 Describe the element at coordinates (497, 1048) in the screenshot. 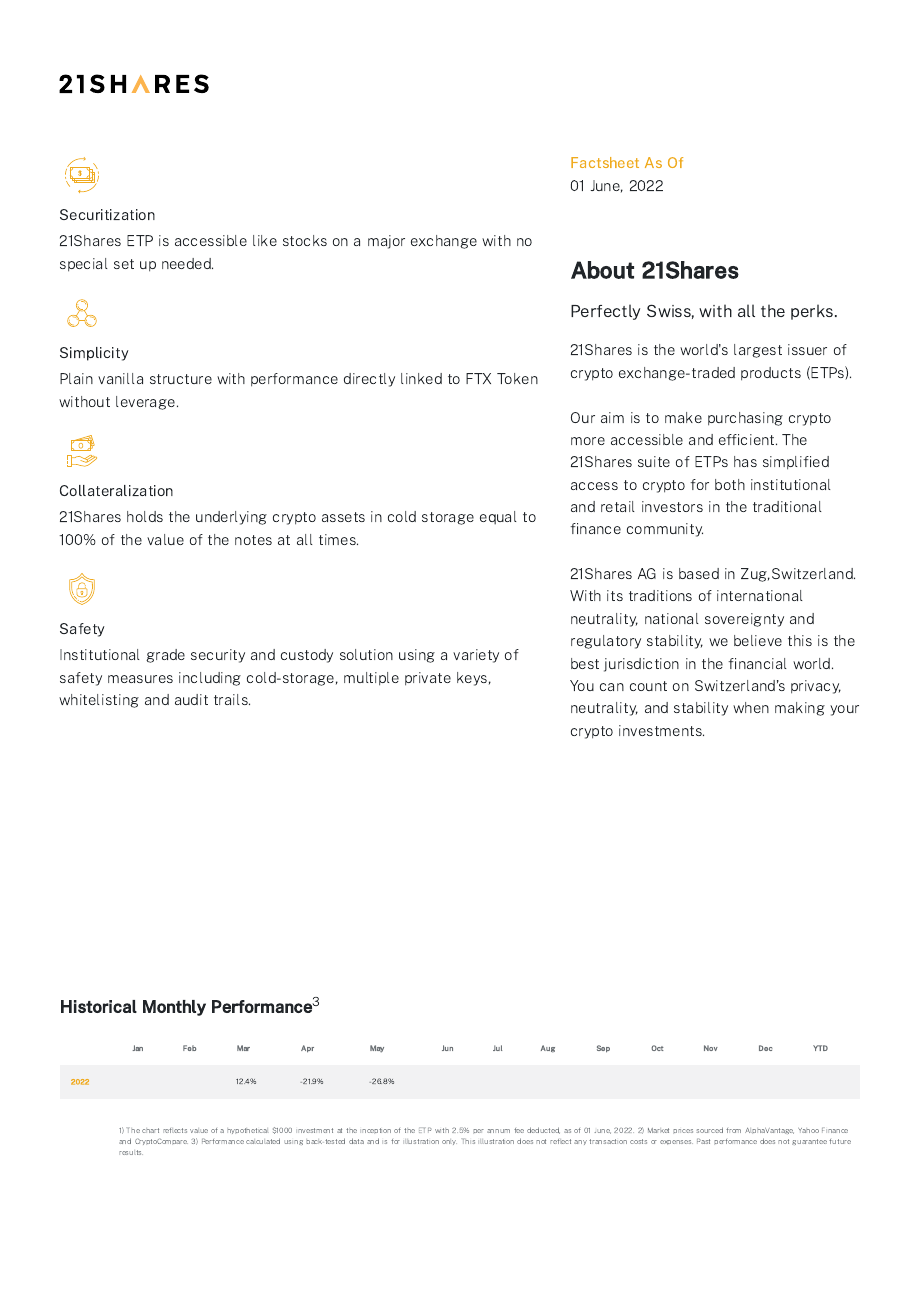

I see `Jul` at that location.
